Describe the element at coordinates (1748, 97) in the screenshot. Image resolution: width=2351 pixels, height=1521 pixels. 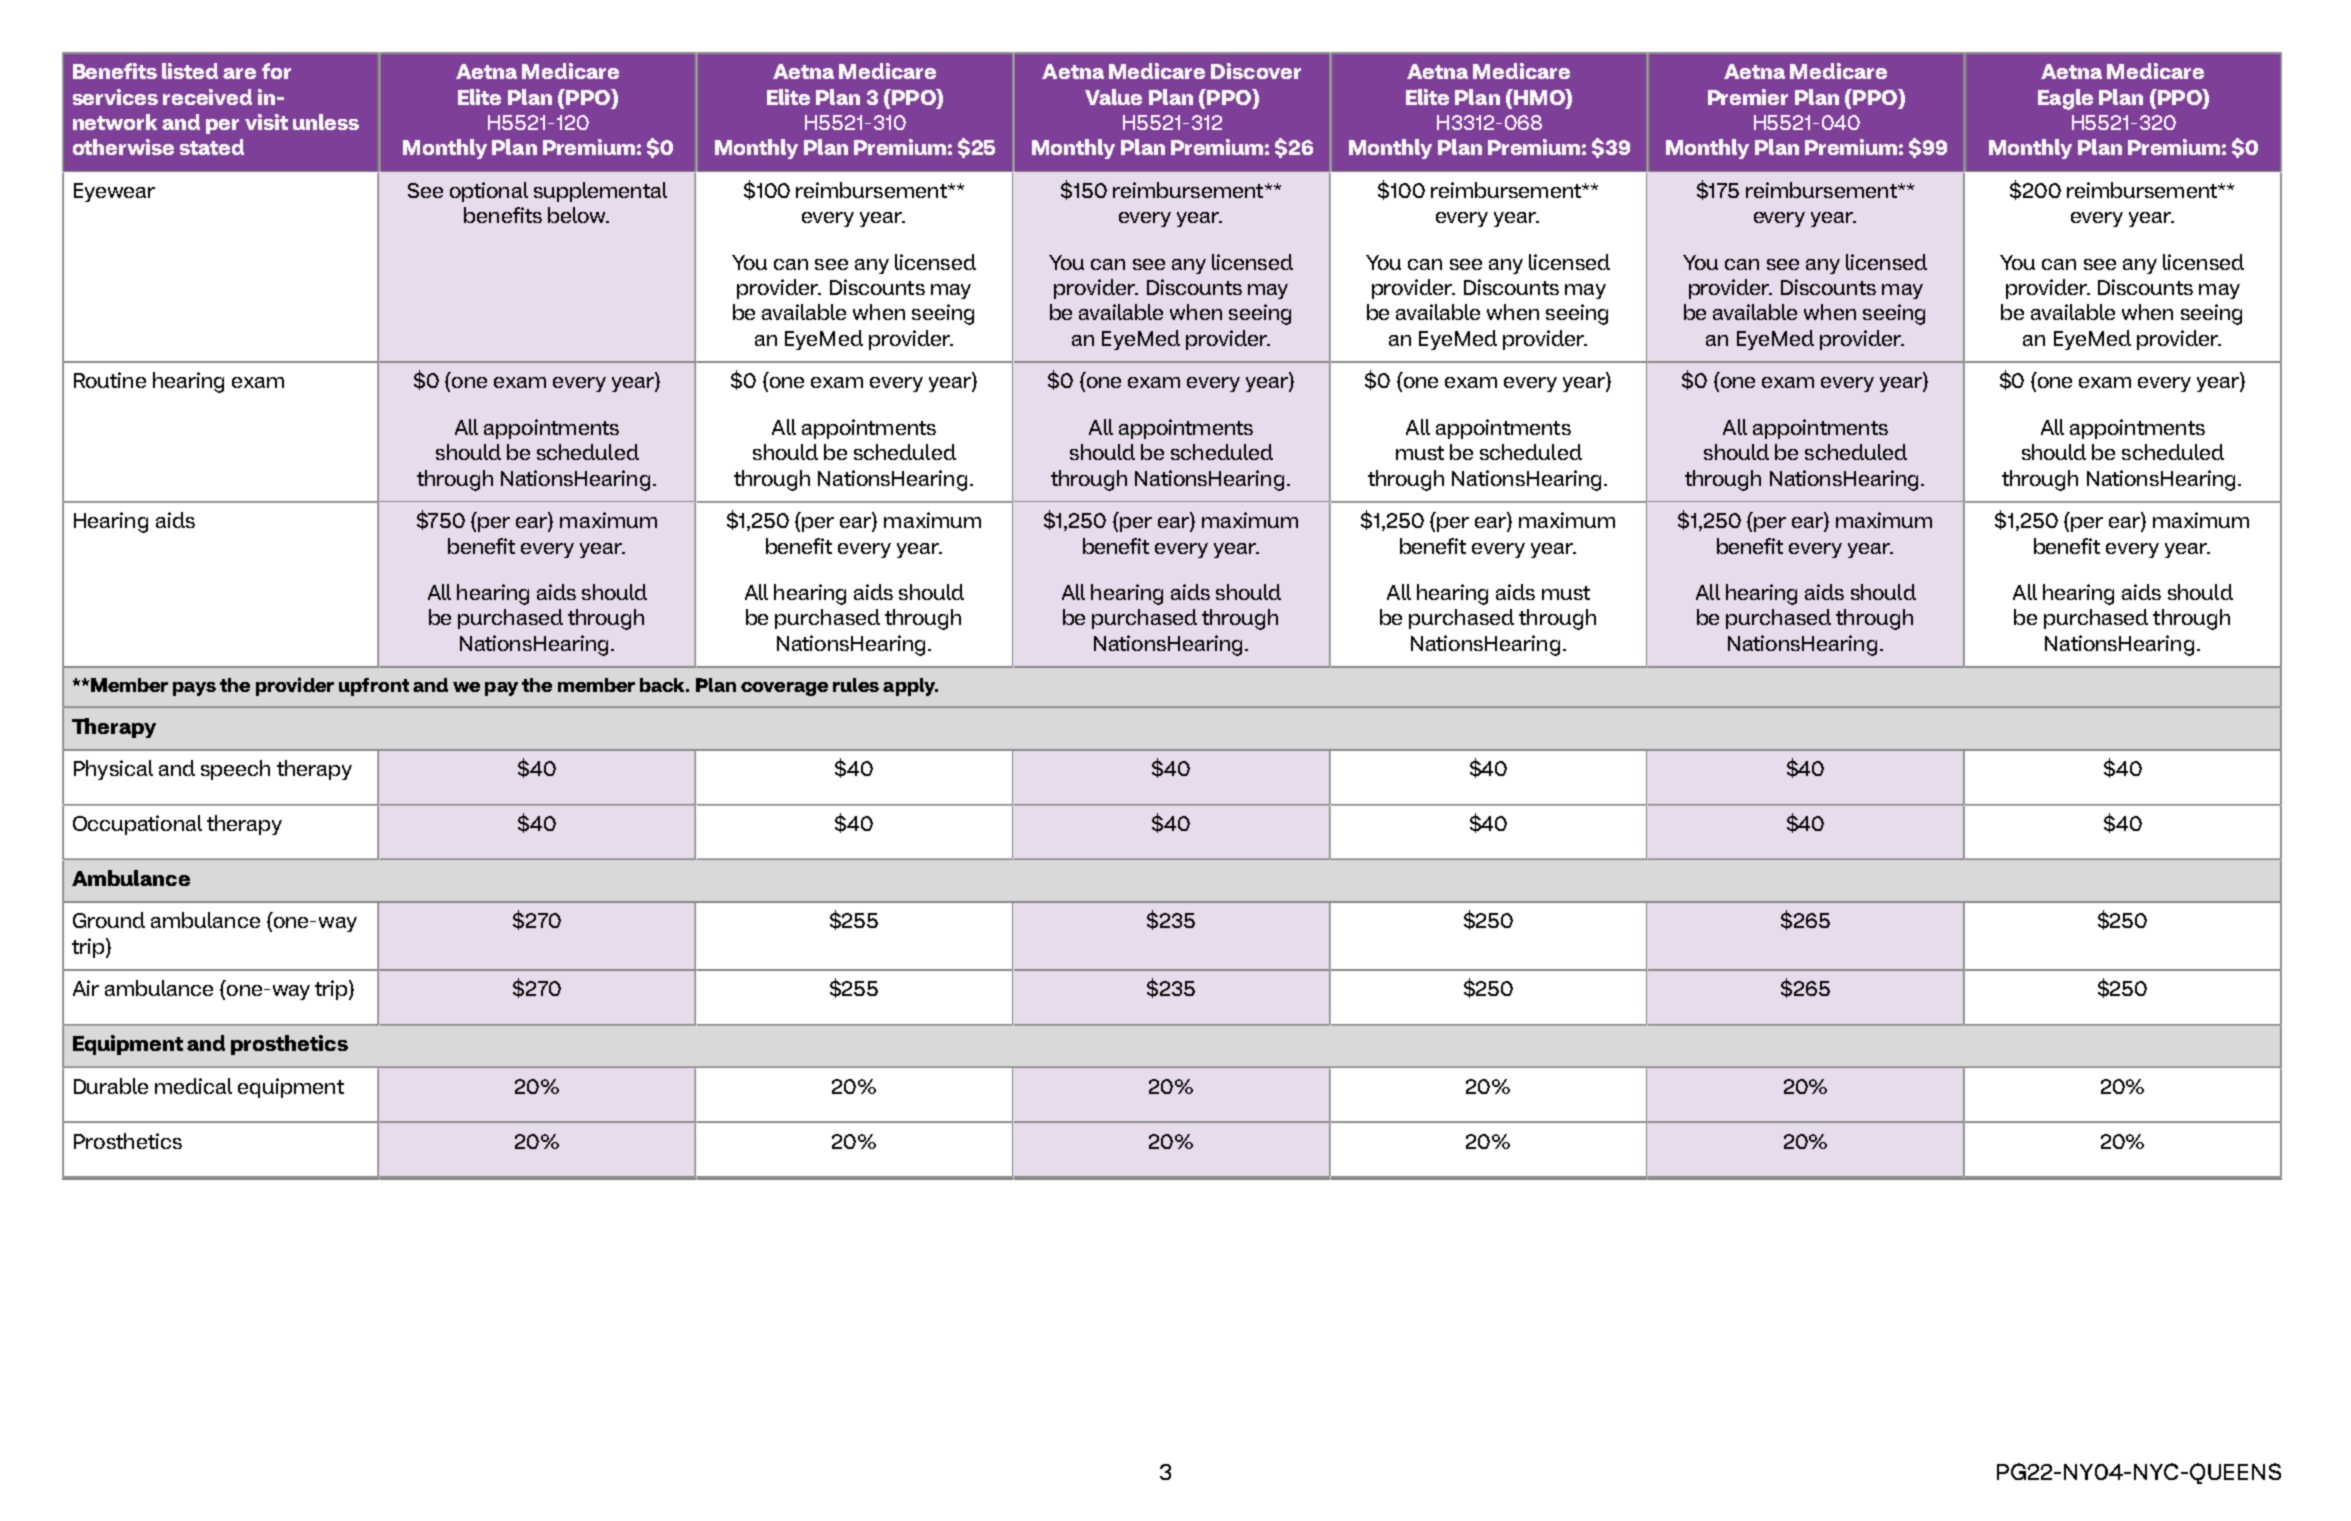
I see `Premier` at that location.
